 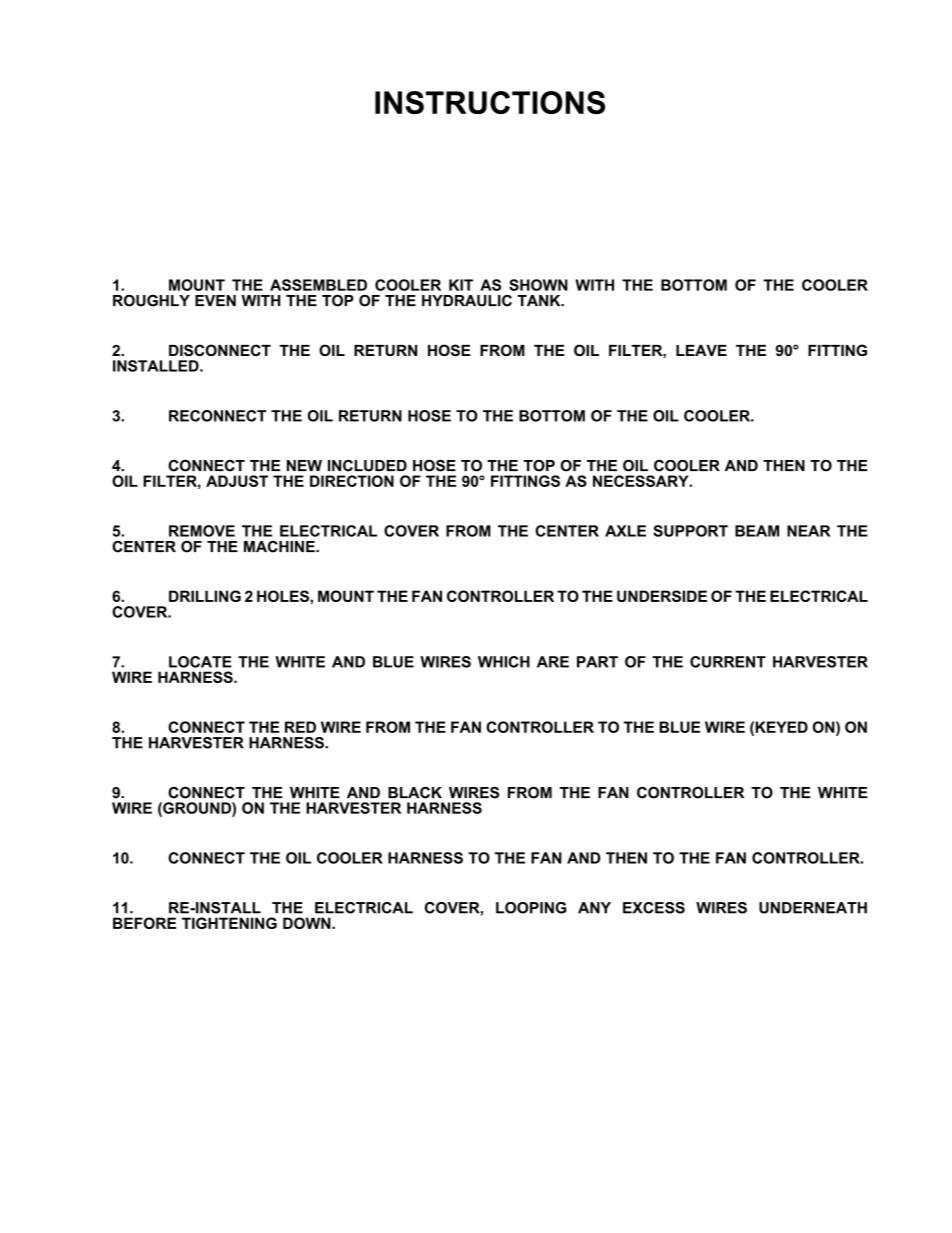 I want to click on LOOPING, so click(x=531, y=908).
